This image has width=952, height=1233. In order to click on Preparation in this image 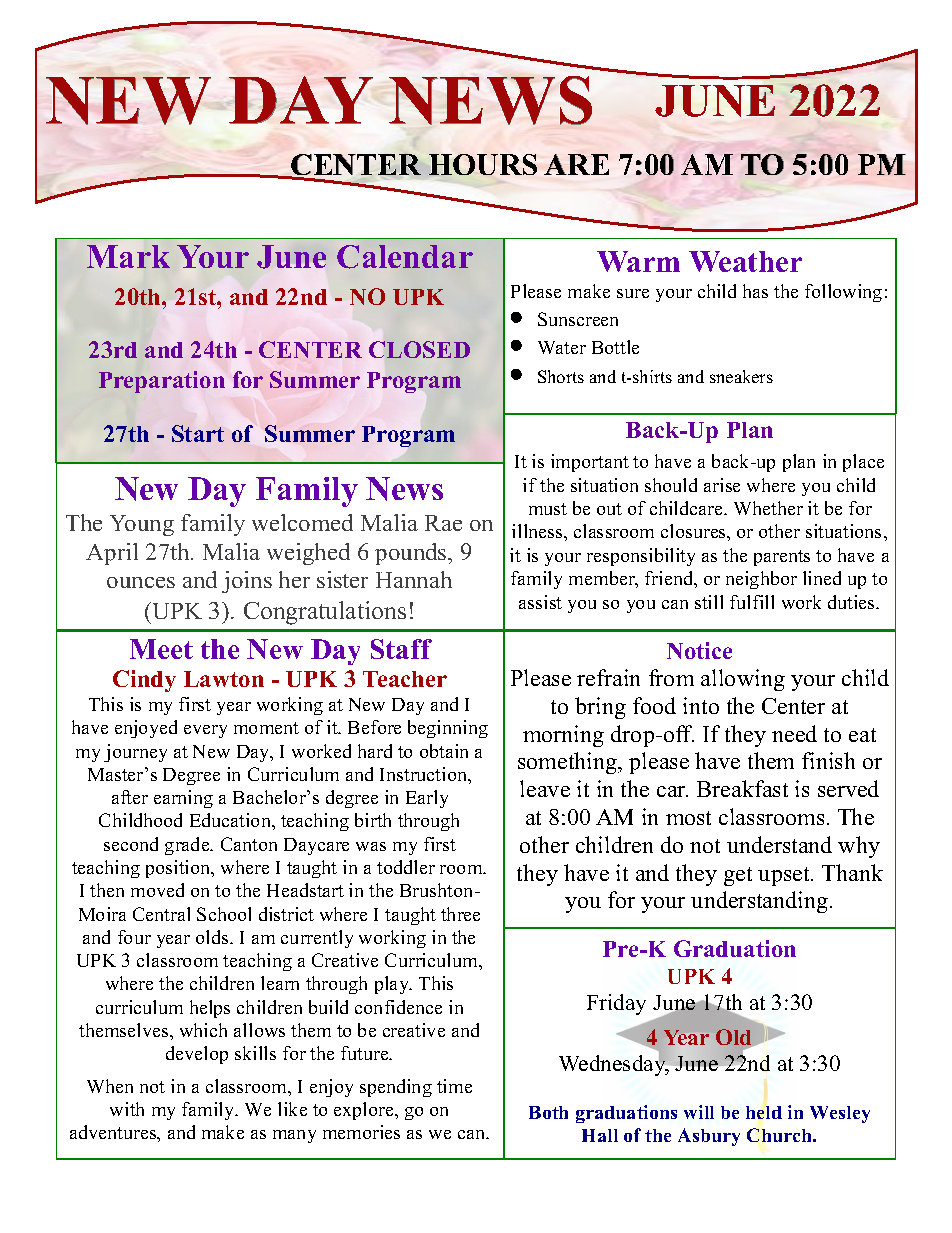, I will do `click(162, 382)`.
